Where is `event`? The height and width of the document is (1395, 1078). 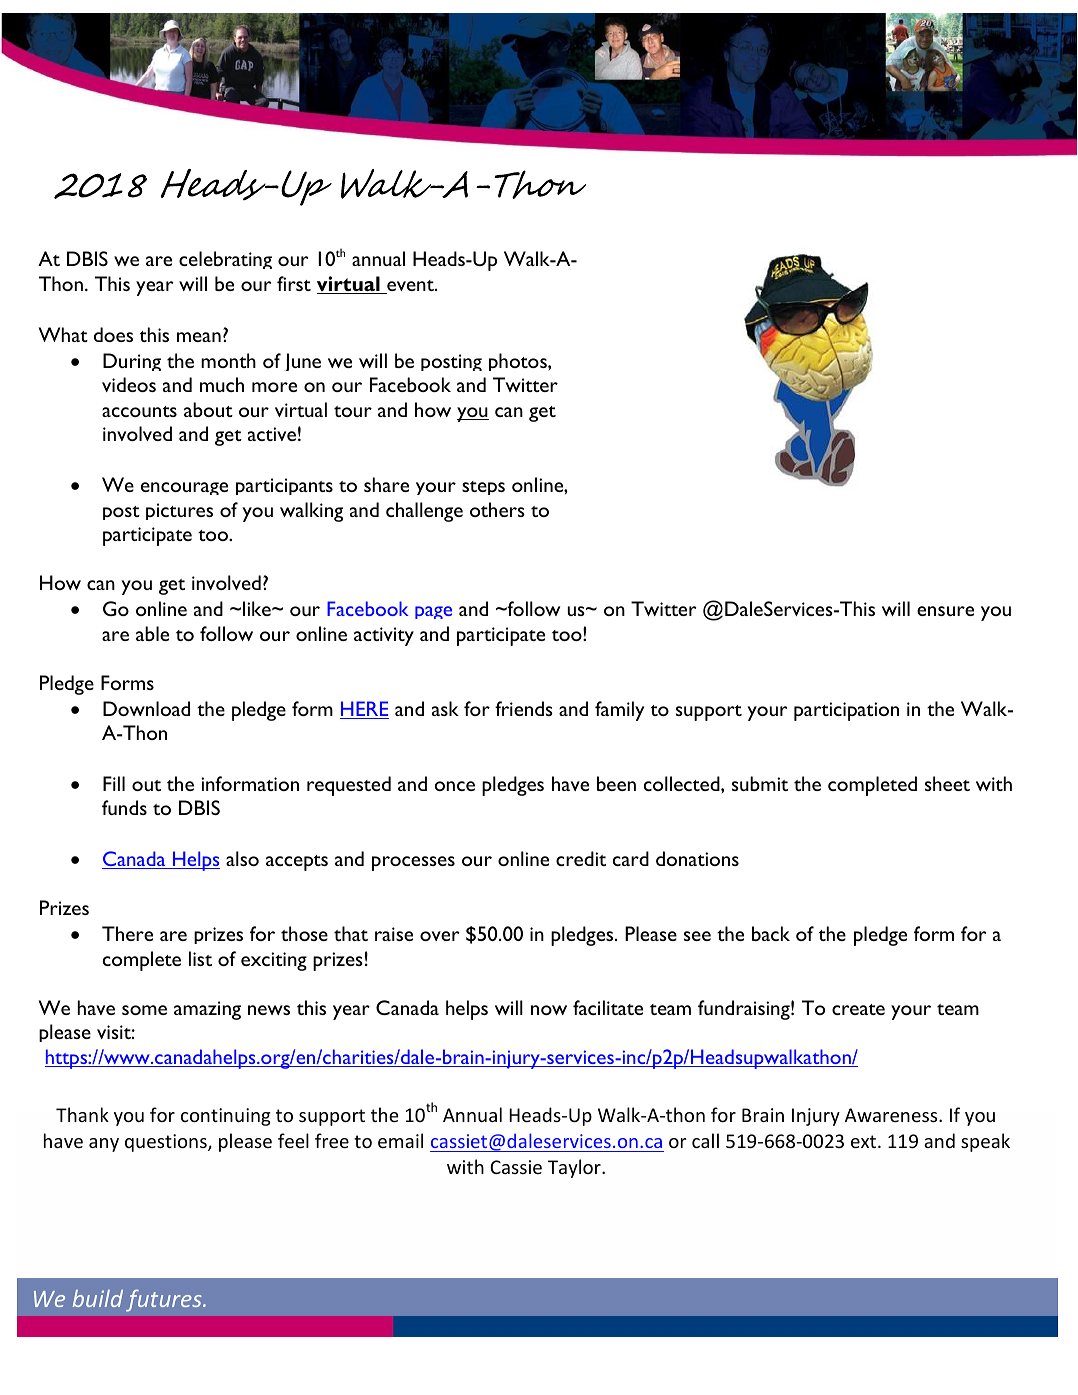 event is located at coordinates (410, 287).
